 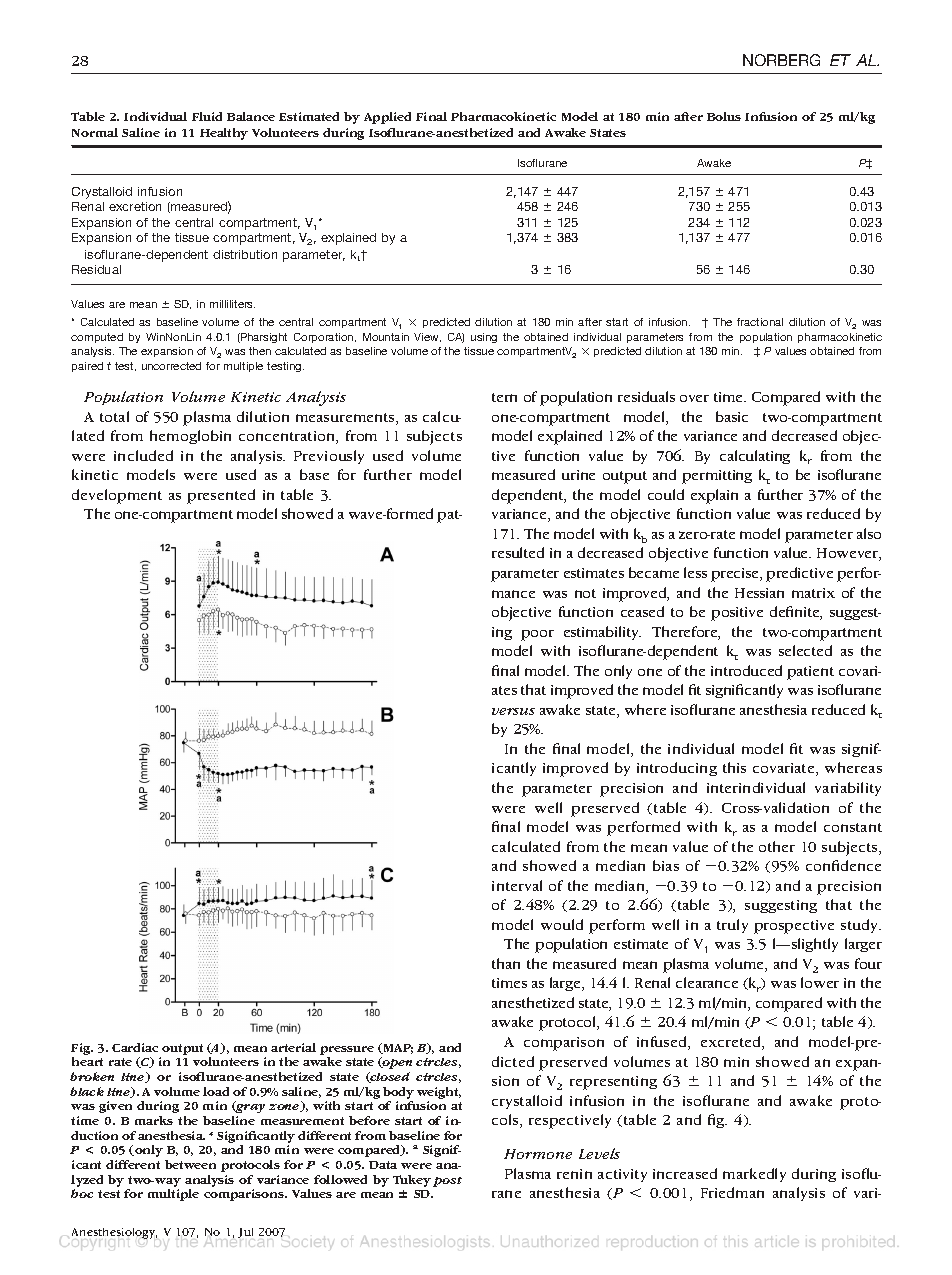 What do you see at coordinates (538, 1154) in the screenshot?
I see `Hormone` at bounding box center [538, 1154].
